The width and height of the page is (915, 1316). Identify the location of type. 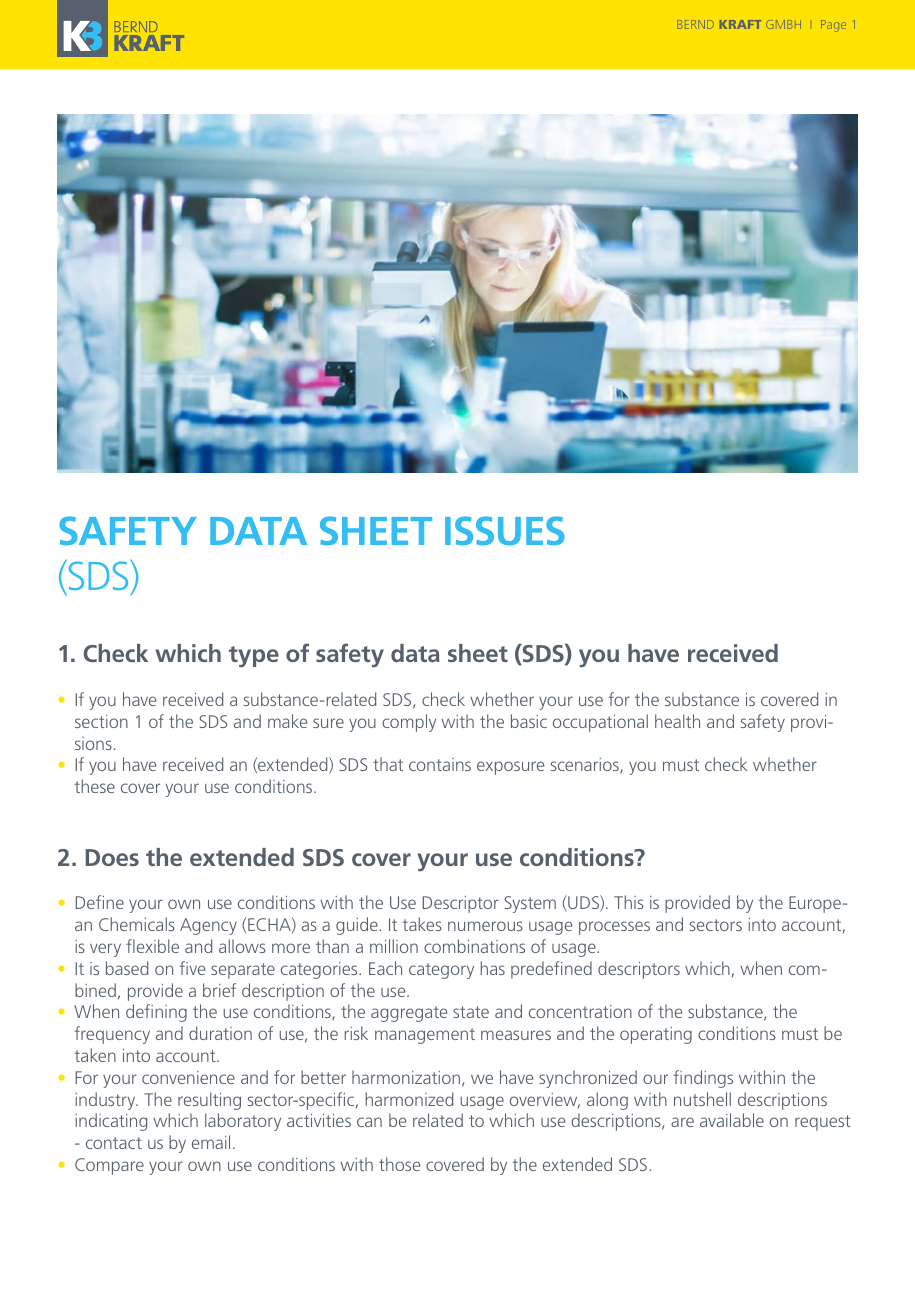
(254, 657).
